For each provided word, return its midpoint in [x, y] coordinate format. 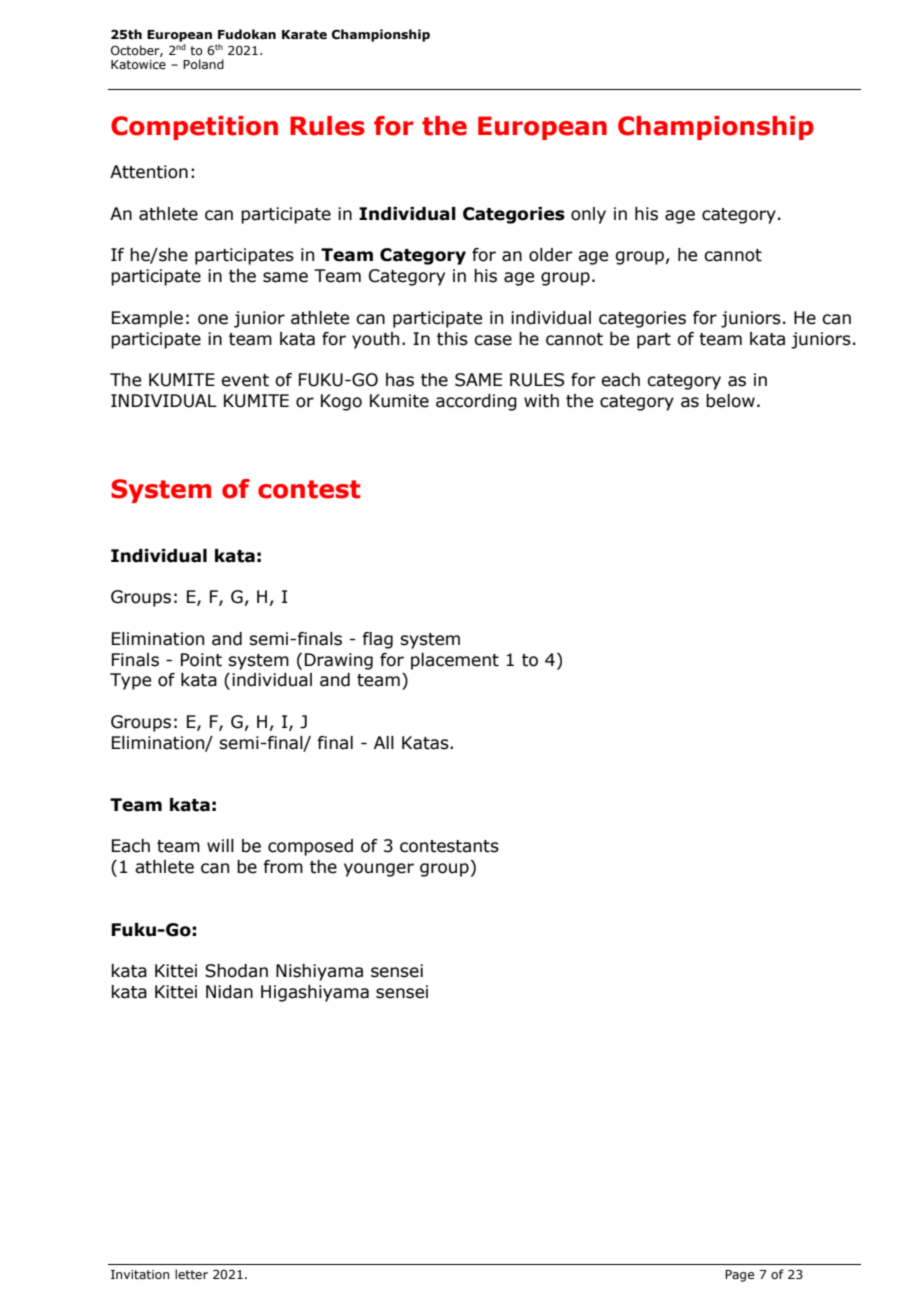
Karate [304, 35]
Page [739, 1276]
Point [201, 660]
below [730, 401]
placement [455, 661]
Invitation [140, 1274]
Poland [203, 64]
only [588, 215]
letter [191, 1274]
